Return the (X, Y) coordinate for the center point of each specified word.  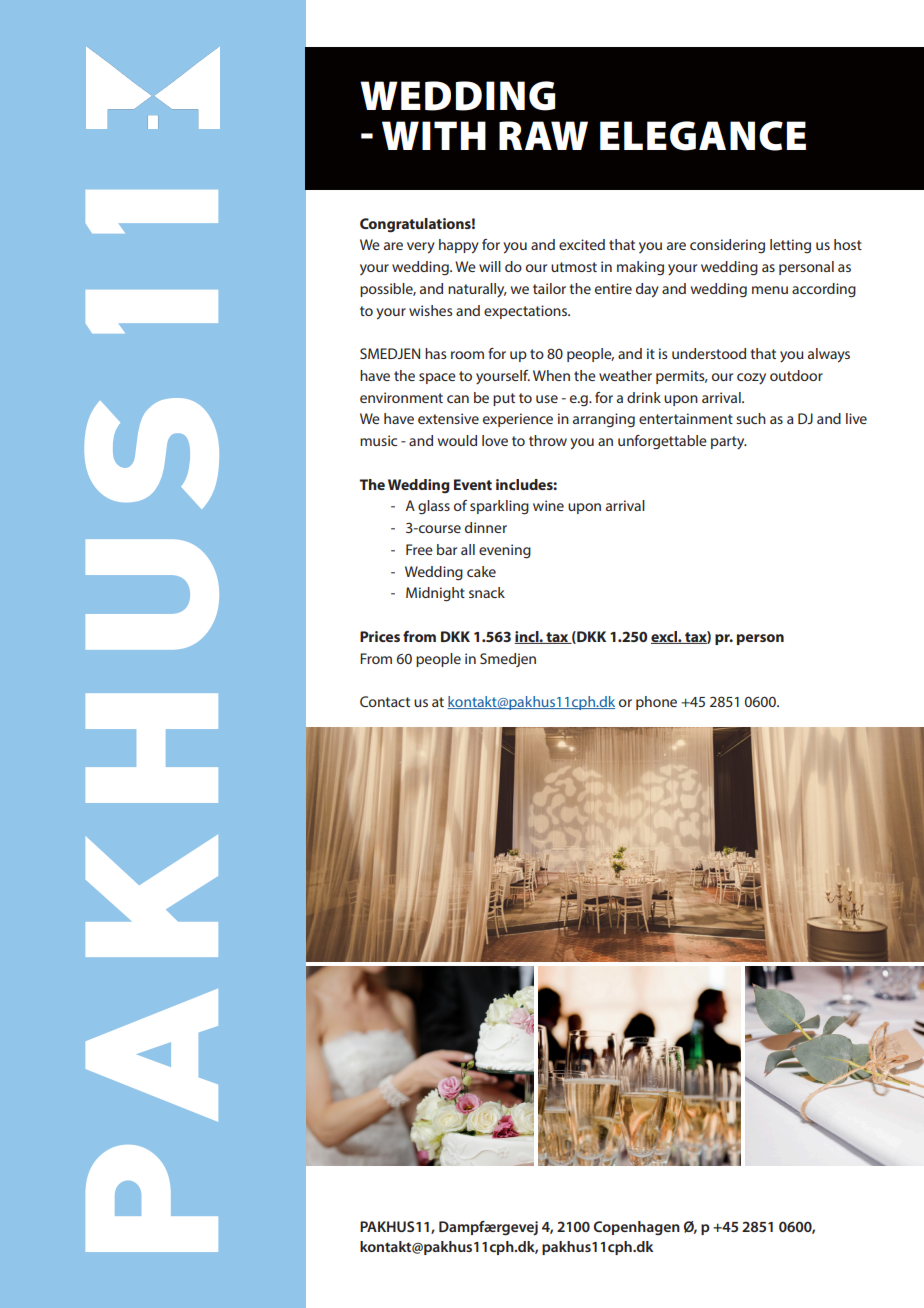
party (729, 443)
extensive (448, 418)
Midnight (435, 594)
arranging (604, 420)
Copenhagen (637, 1228)
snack (487, 592)
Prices (380, 636)
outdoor (796, 375)
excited (582, 244)
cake (481, 571)
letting (790, 246)
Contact (385, 701)
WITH (434, 135)
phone (656, 703)
